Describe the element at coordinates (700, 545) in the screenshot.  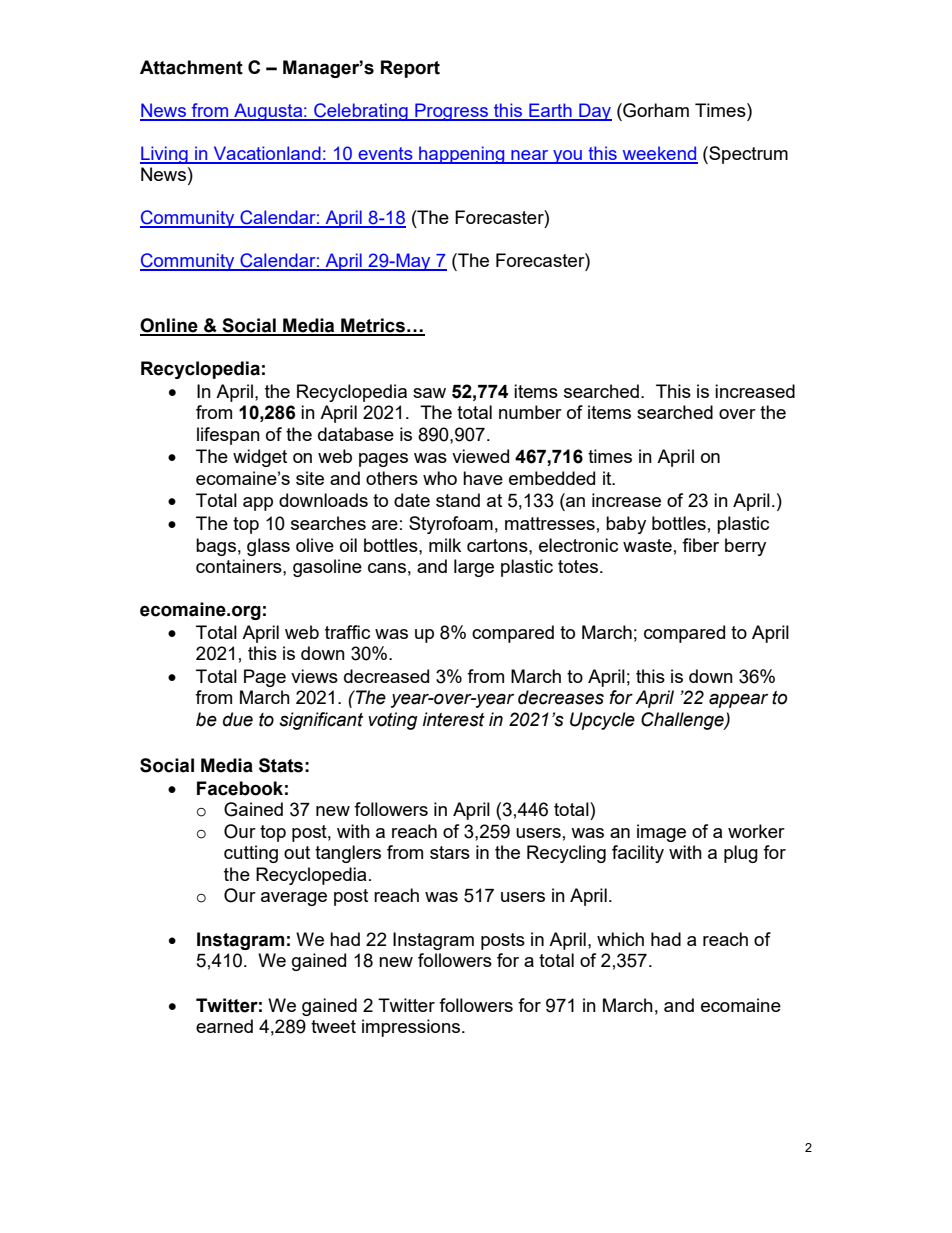
I see `fiber` at that location.
